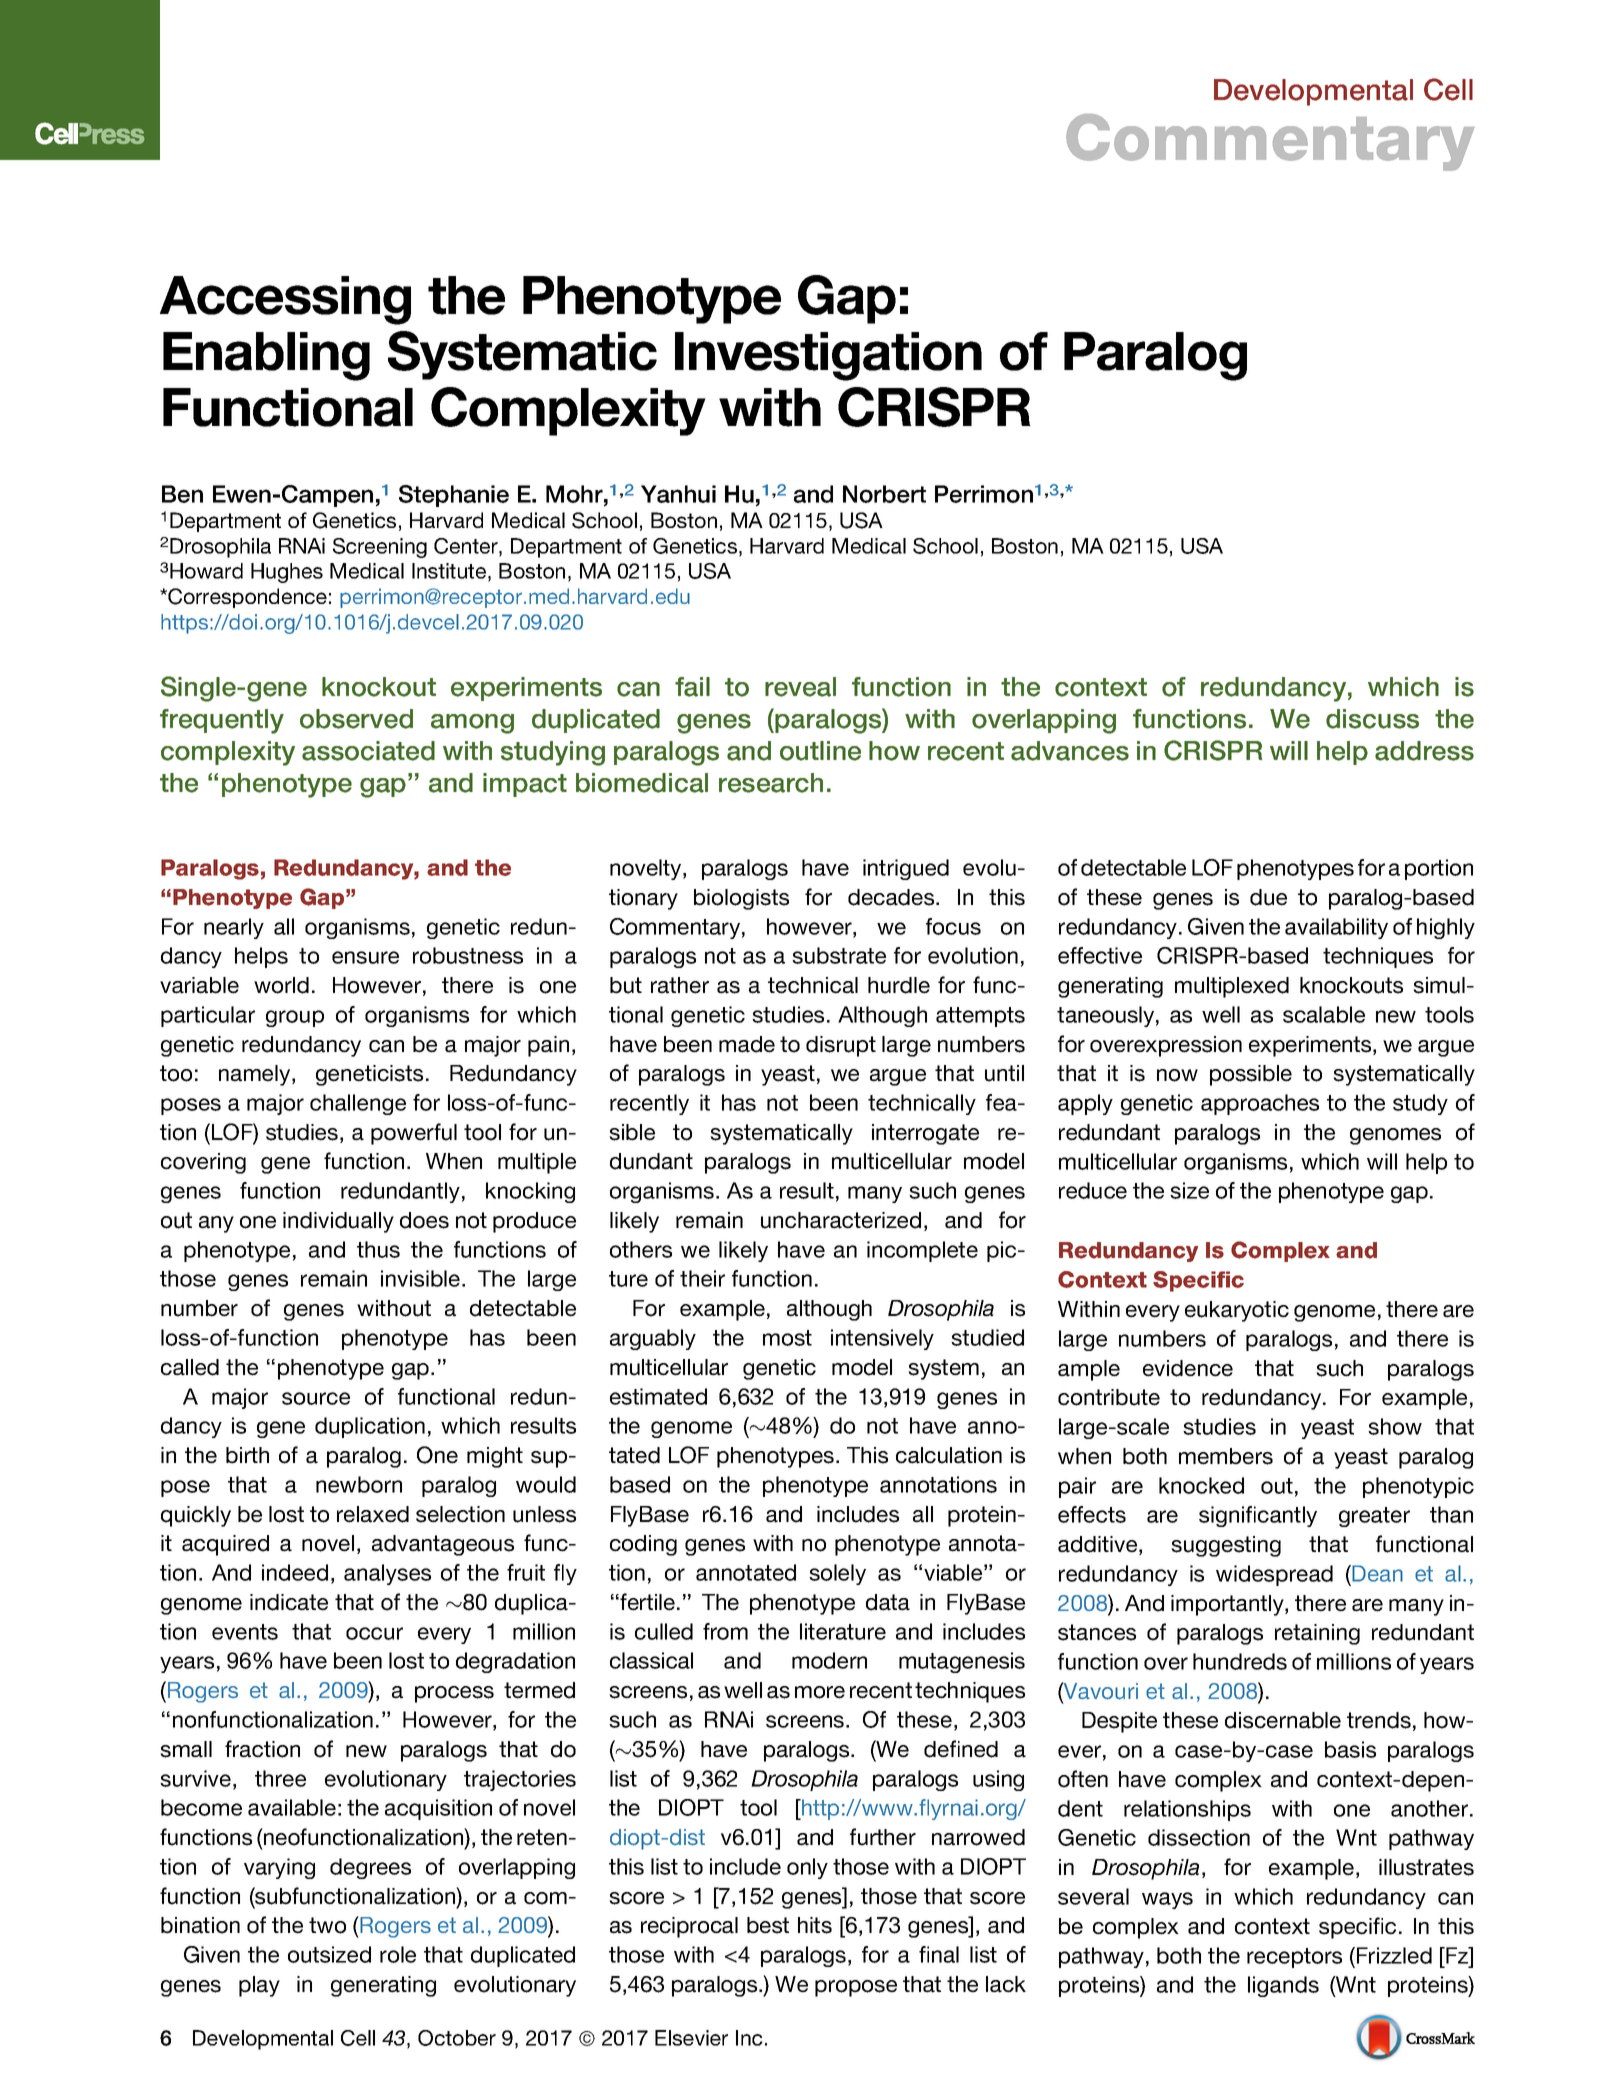  I want to click on approaches, so click(1260, 1104).
